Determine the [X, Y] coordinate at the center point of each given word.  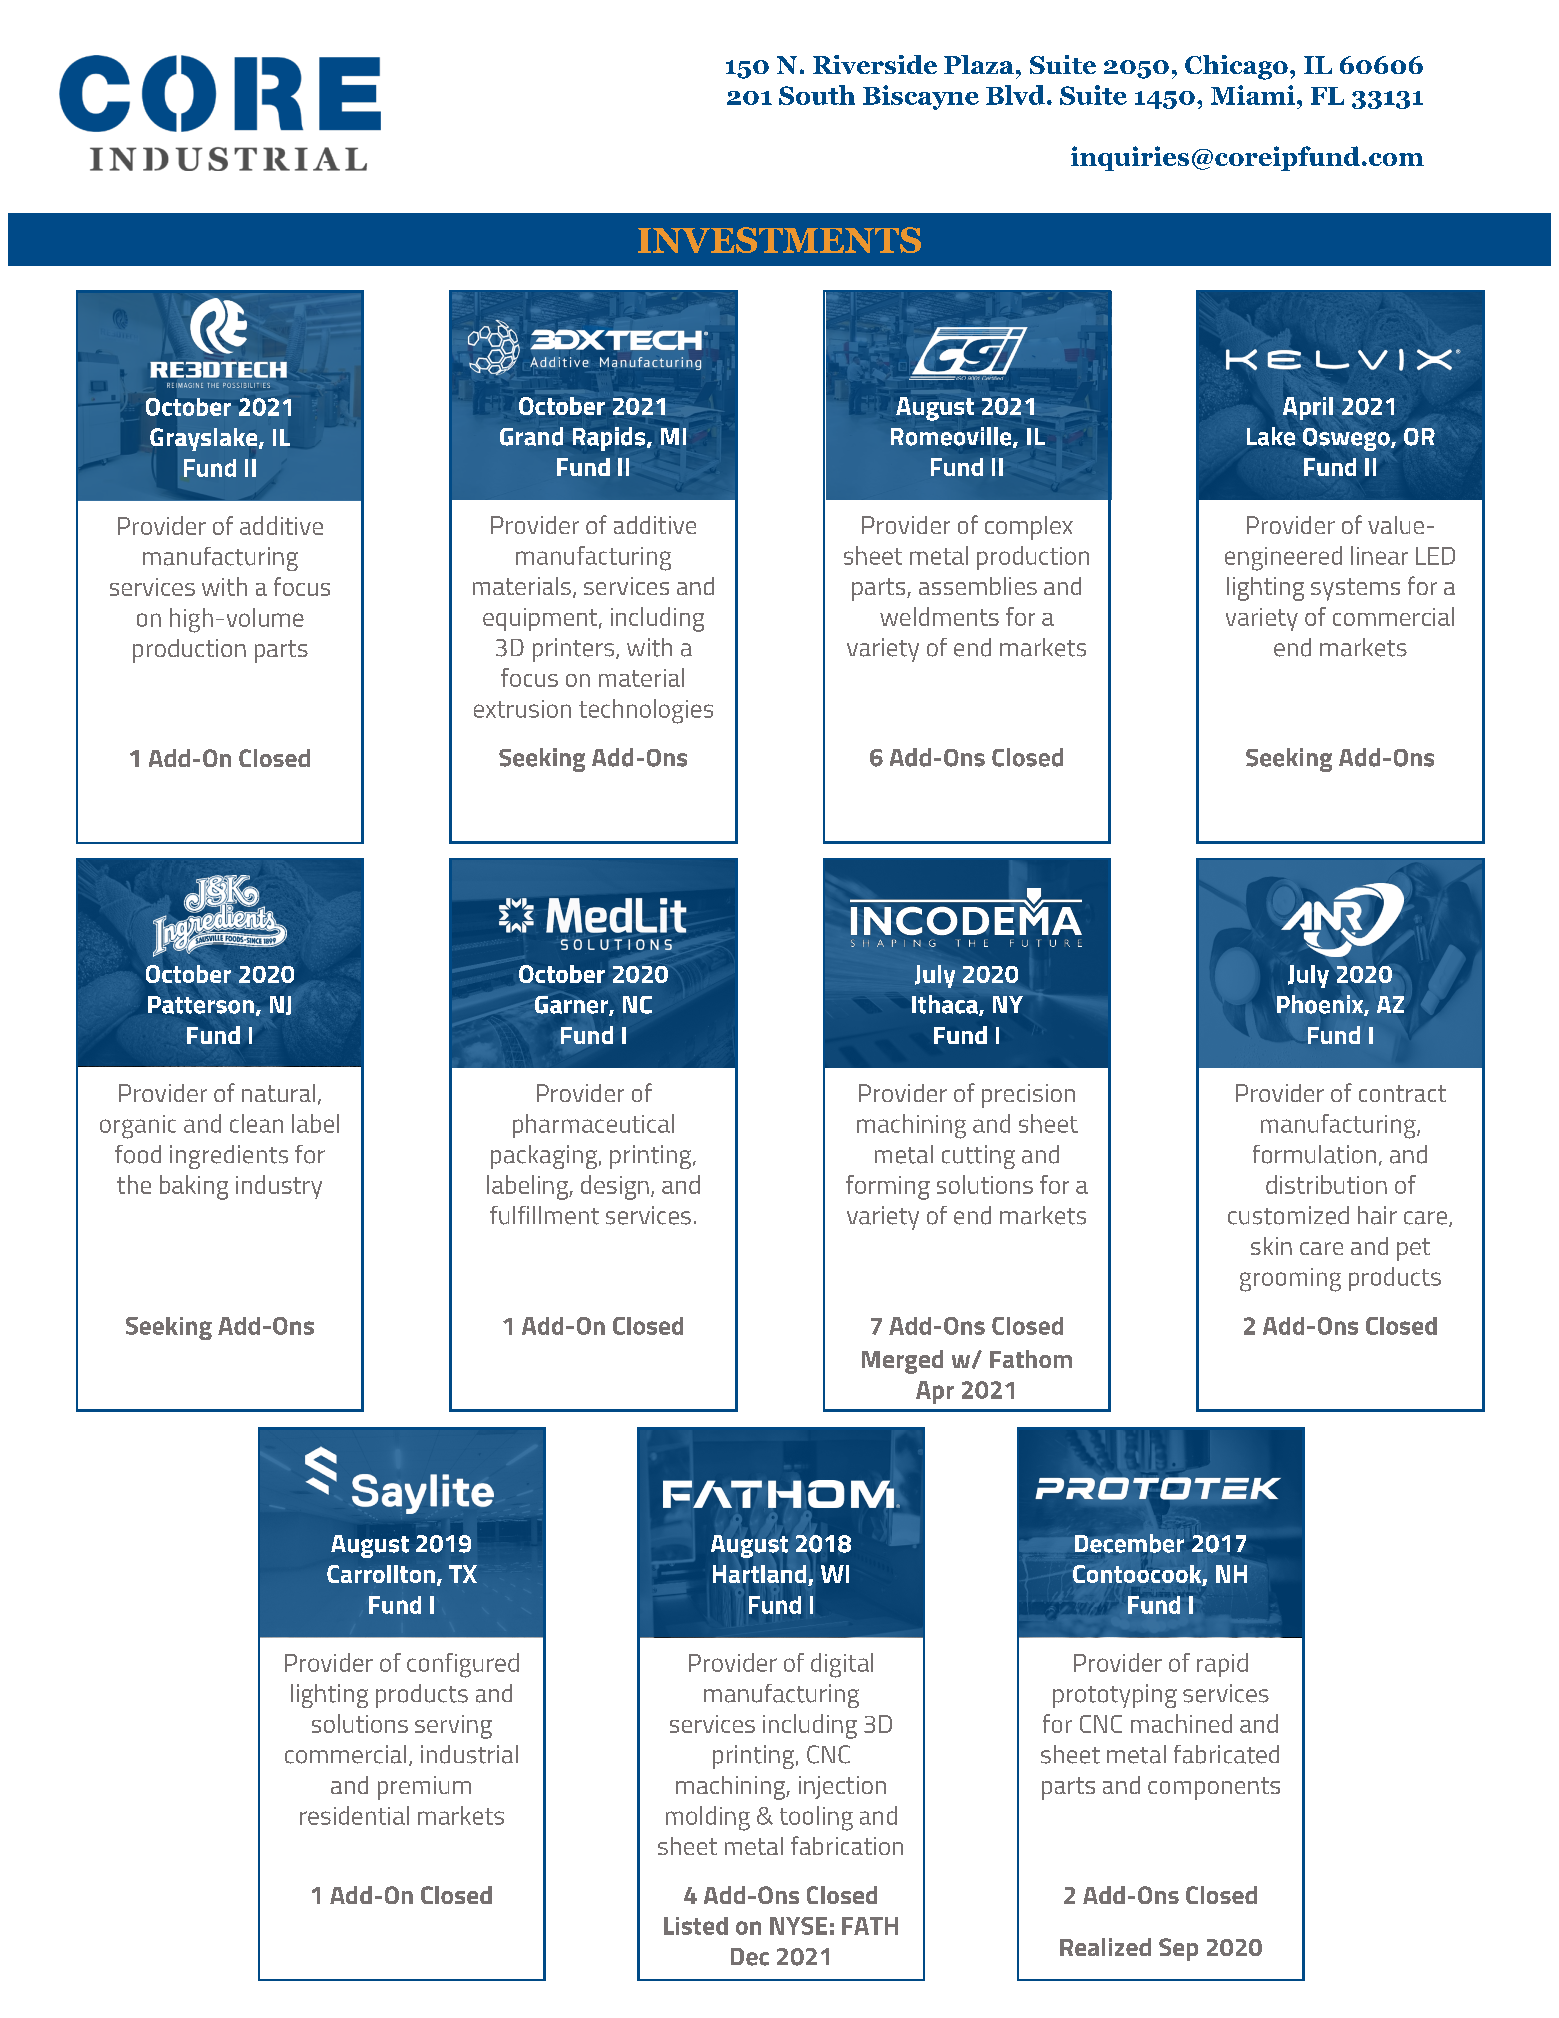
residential [354, 1815]
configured [463, 1665]
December [1129, 1543]
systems [1355, 589]
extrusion [522, 709]
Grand [531, 436]
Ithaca [946, 1005]
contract [1402, 1093]
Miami [1254, 95]
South [817, 95]
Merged [902, 1362]
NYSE [798, 1926]
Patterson [201, 1005]
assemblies [978, 586]
